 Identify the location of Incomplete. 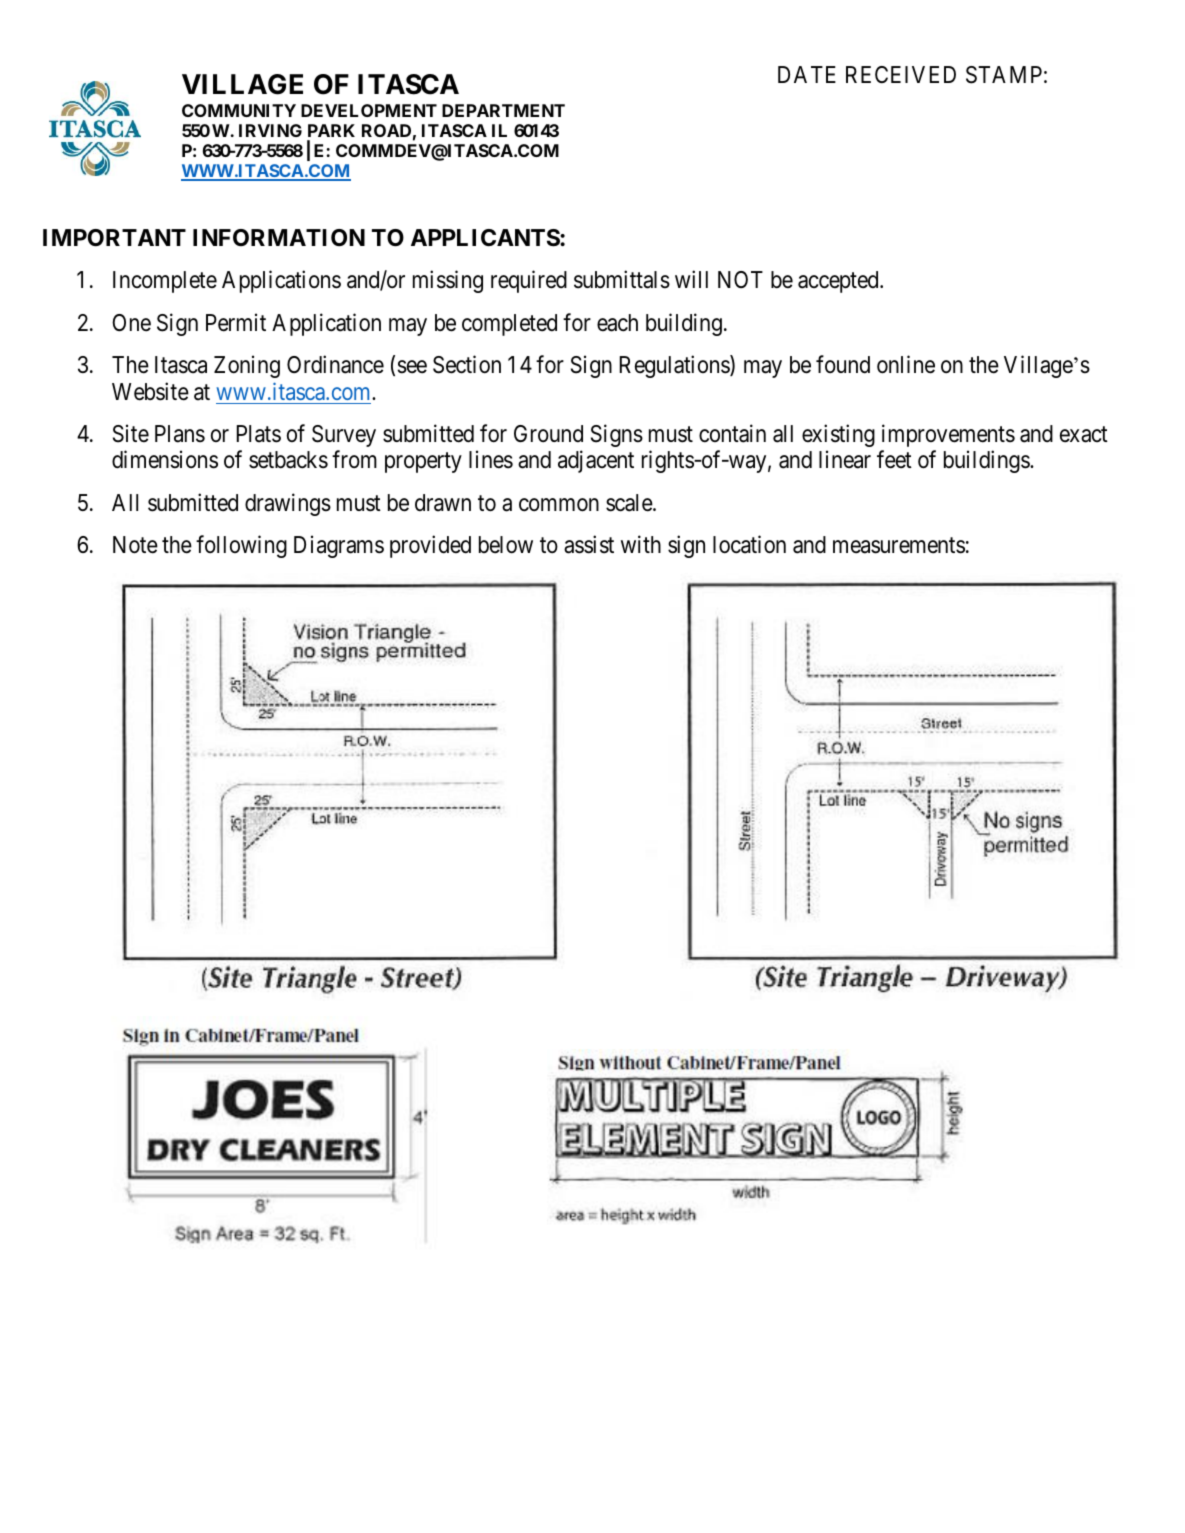
(165, 282).
